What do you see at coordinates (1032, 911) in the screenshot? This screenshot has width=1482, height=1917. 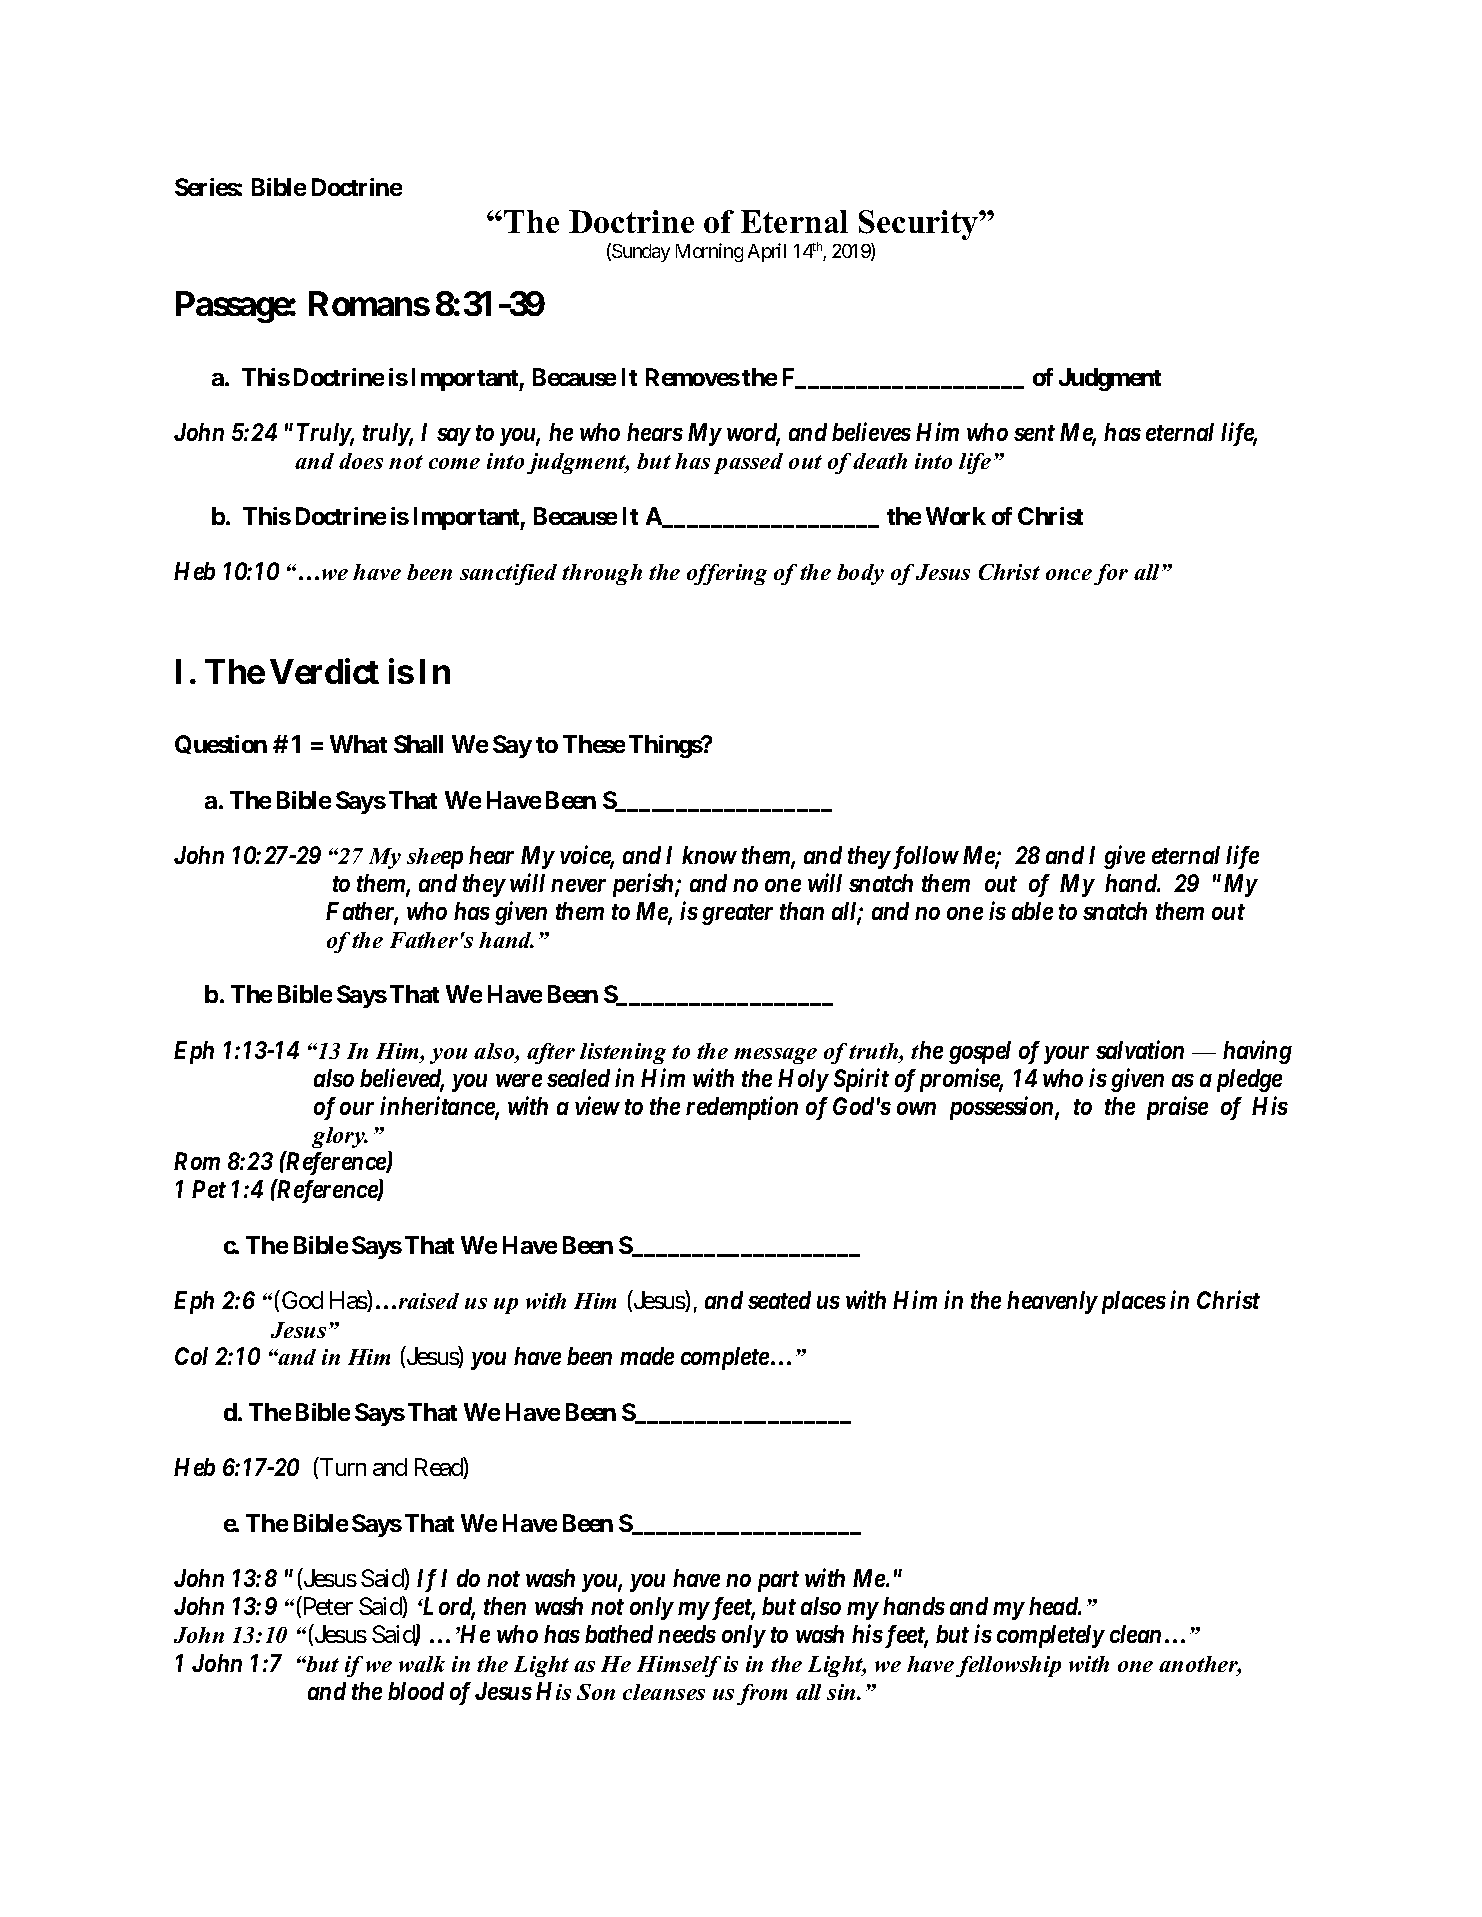 I see `able` at bounding box center [1032, 911].
